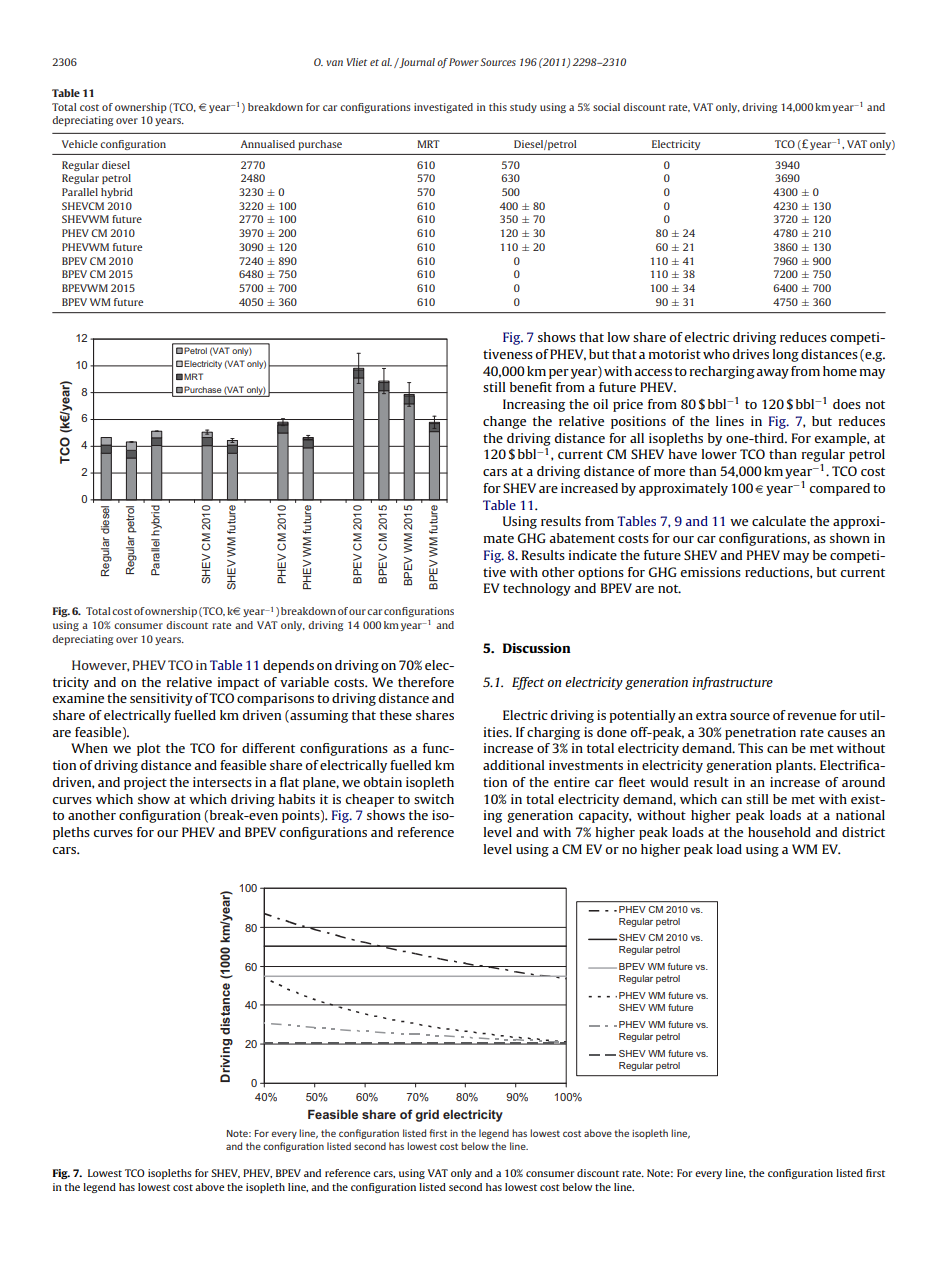 The image size is (952, 1270). I want to click on social, so click(606, 107).
